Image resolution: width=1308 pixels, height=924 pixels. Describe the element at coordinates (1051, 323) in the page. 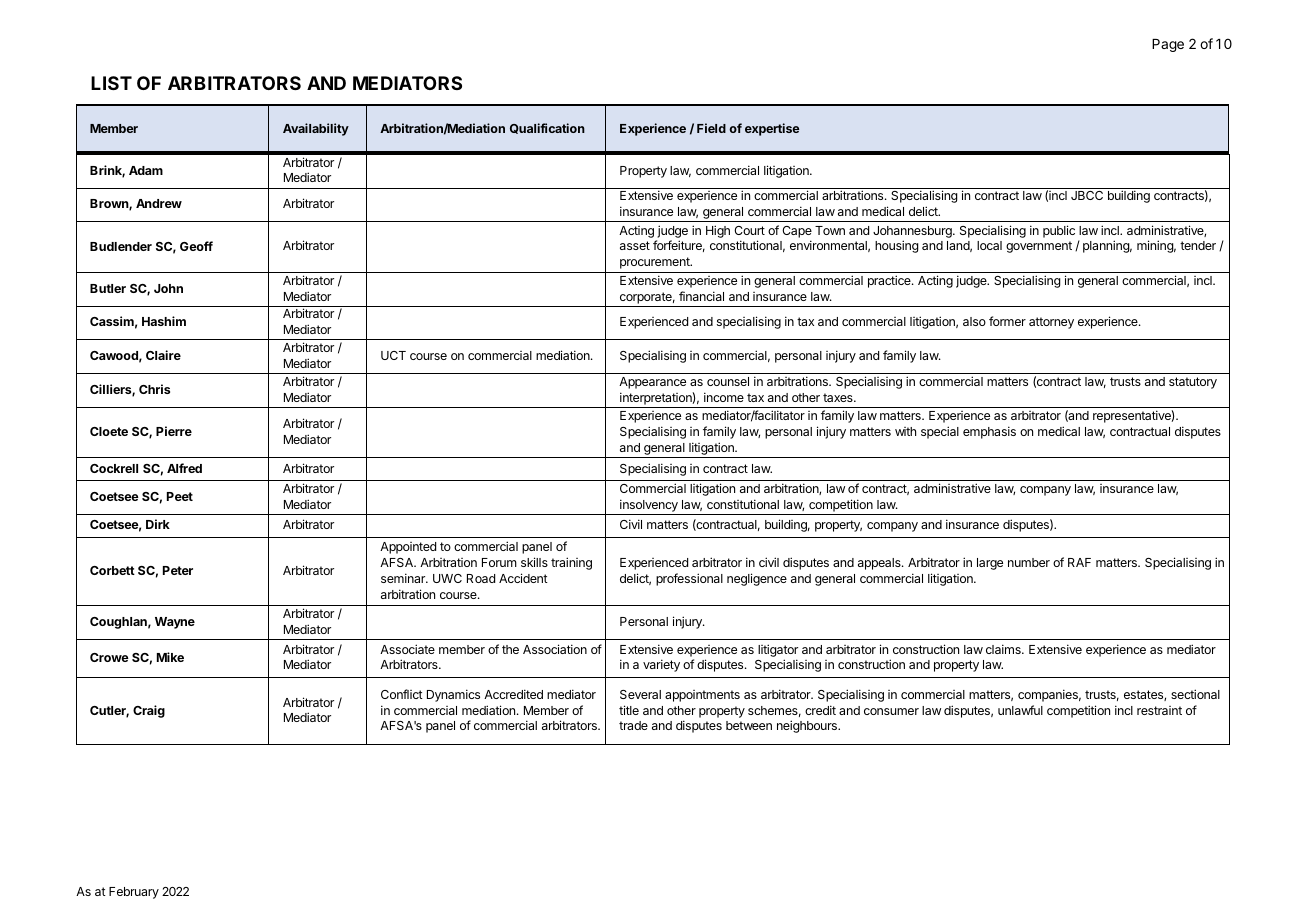

I see `attorney` at that location.
